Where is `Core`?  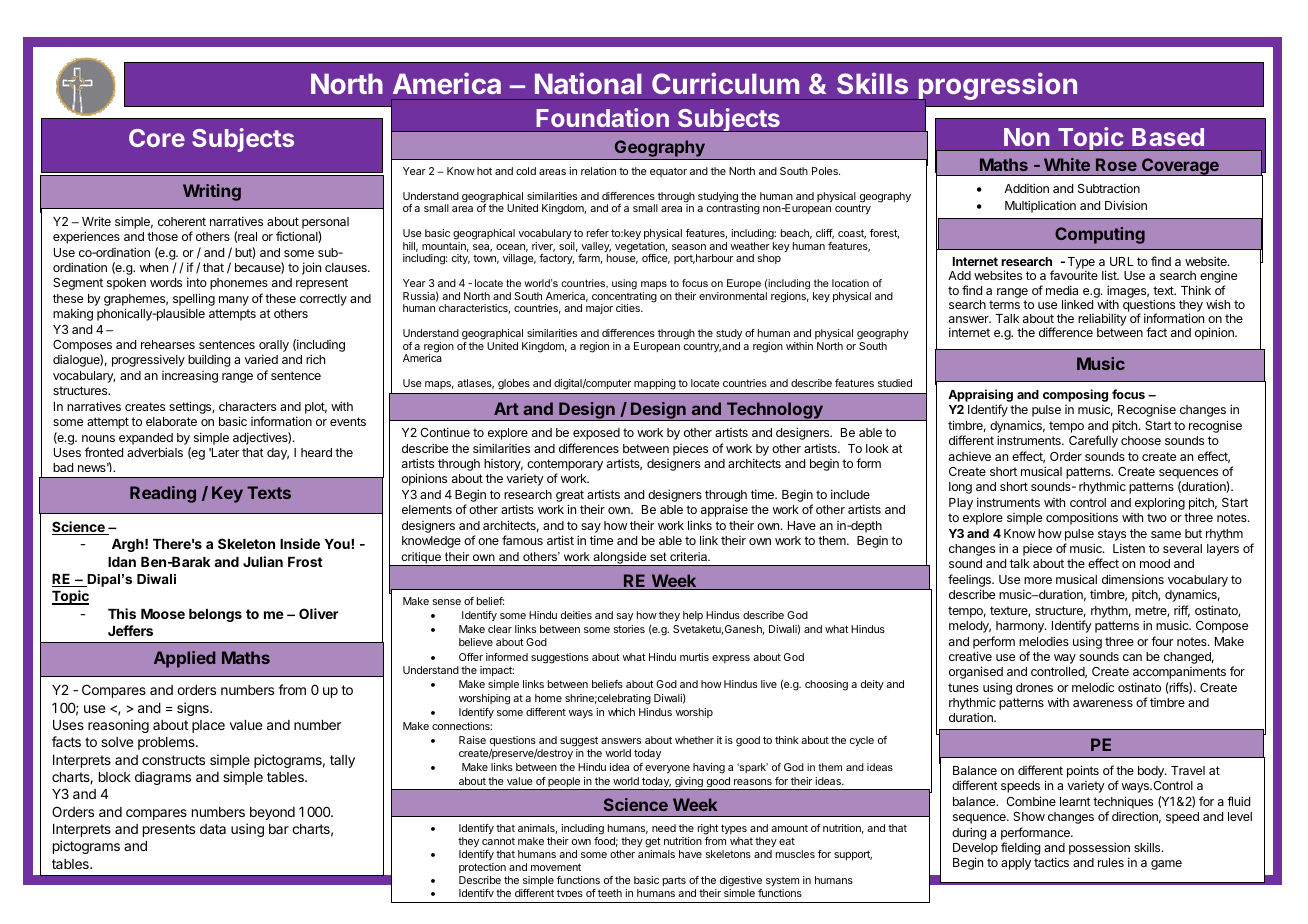 Core is located at coordinates (157, 138).
